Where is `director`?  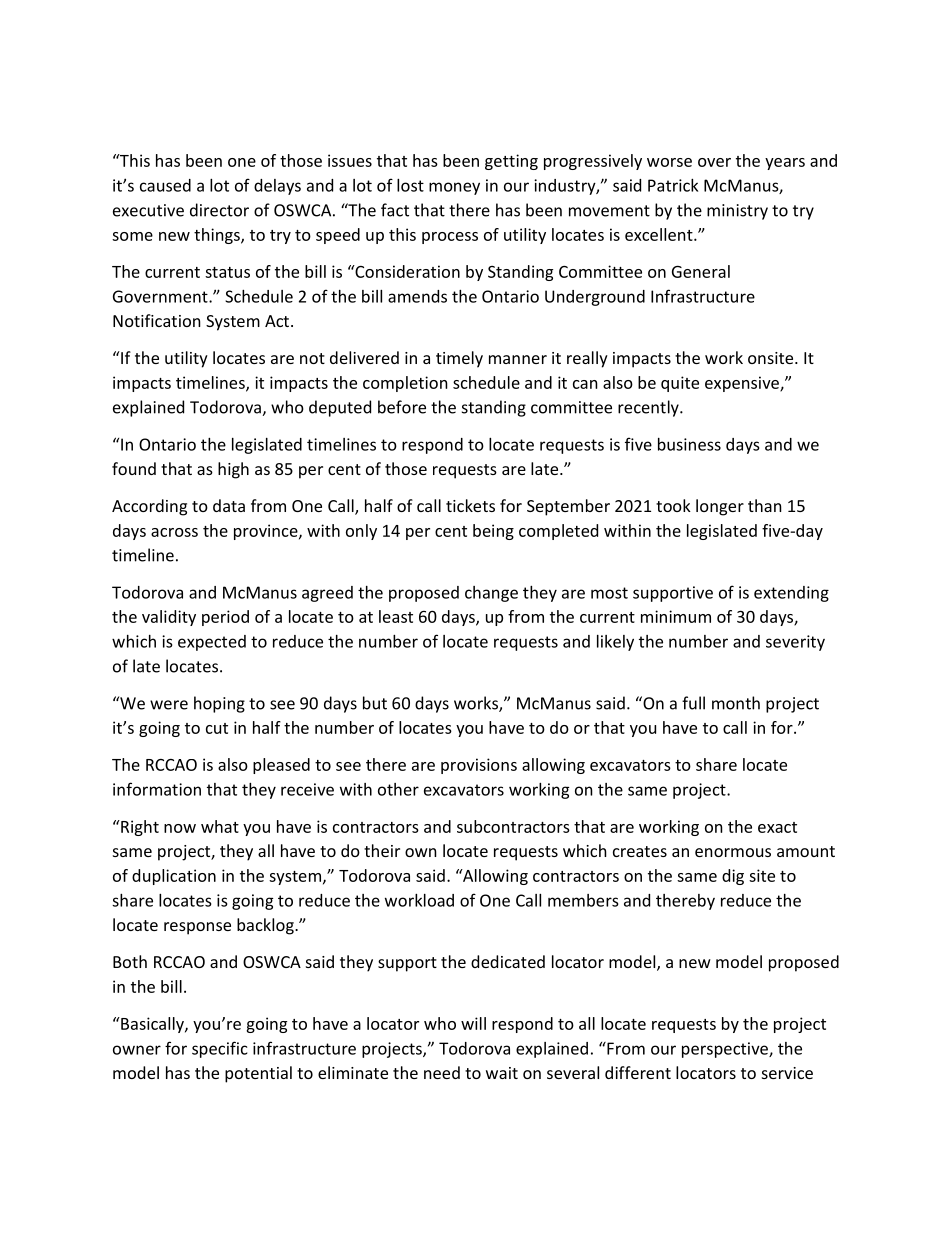 director is located at coordinates (219, 210).
